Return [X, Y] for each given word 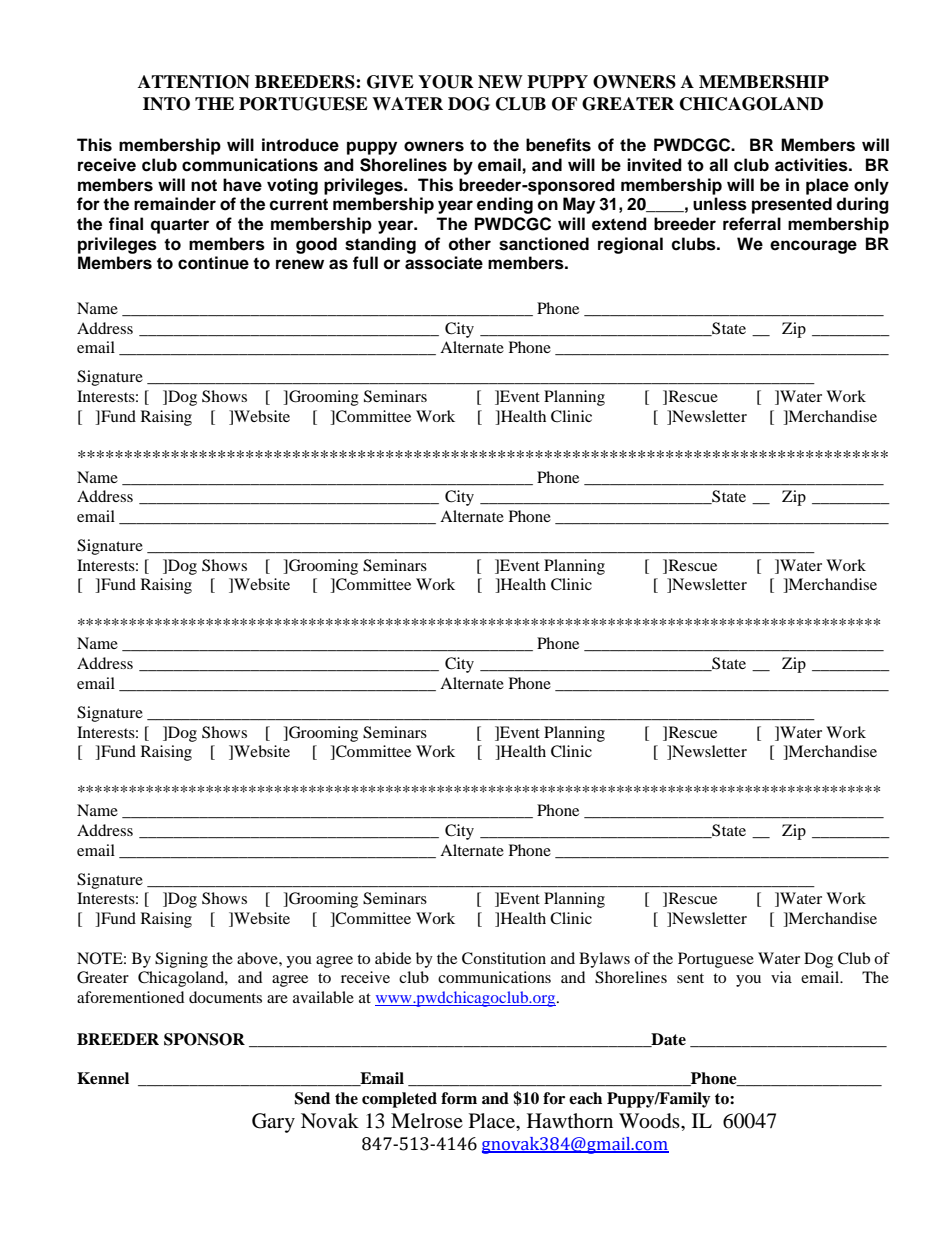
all [718, 165]
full [365, 263]
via [781, 977]
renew [300, 264]
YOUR [446, 82]
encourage [813, 247]
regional [630, 245]
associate [444, 263]
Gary [273, 1123]
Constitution [504, 958]
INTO [166, 104]
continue [213, 263]
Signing [181, 960]
